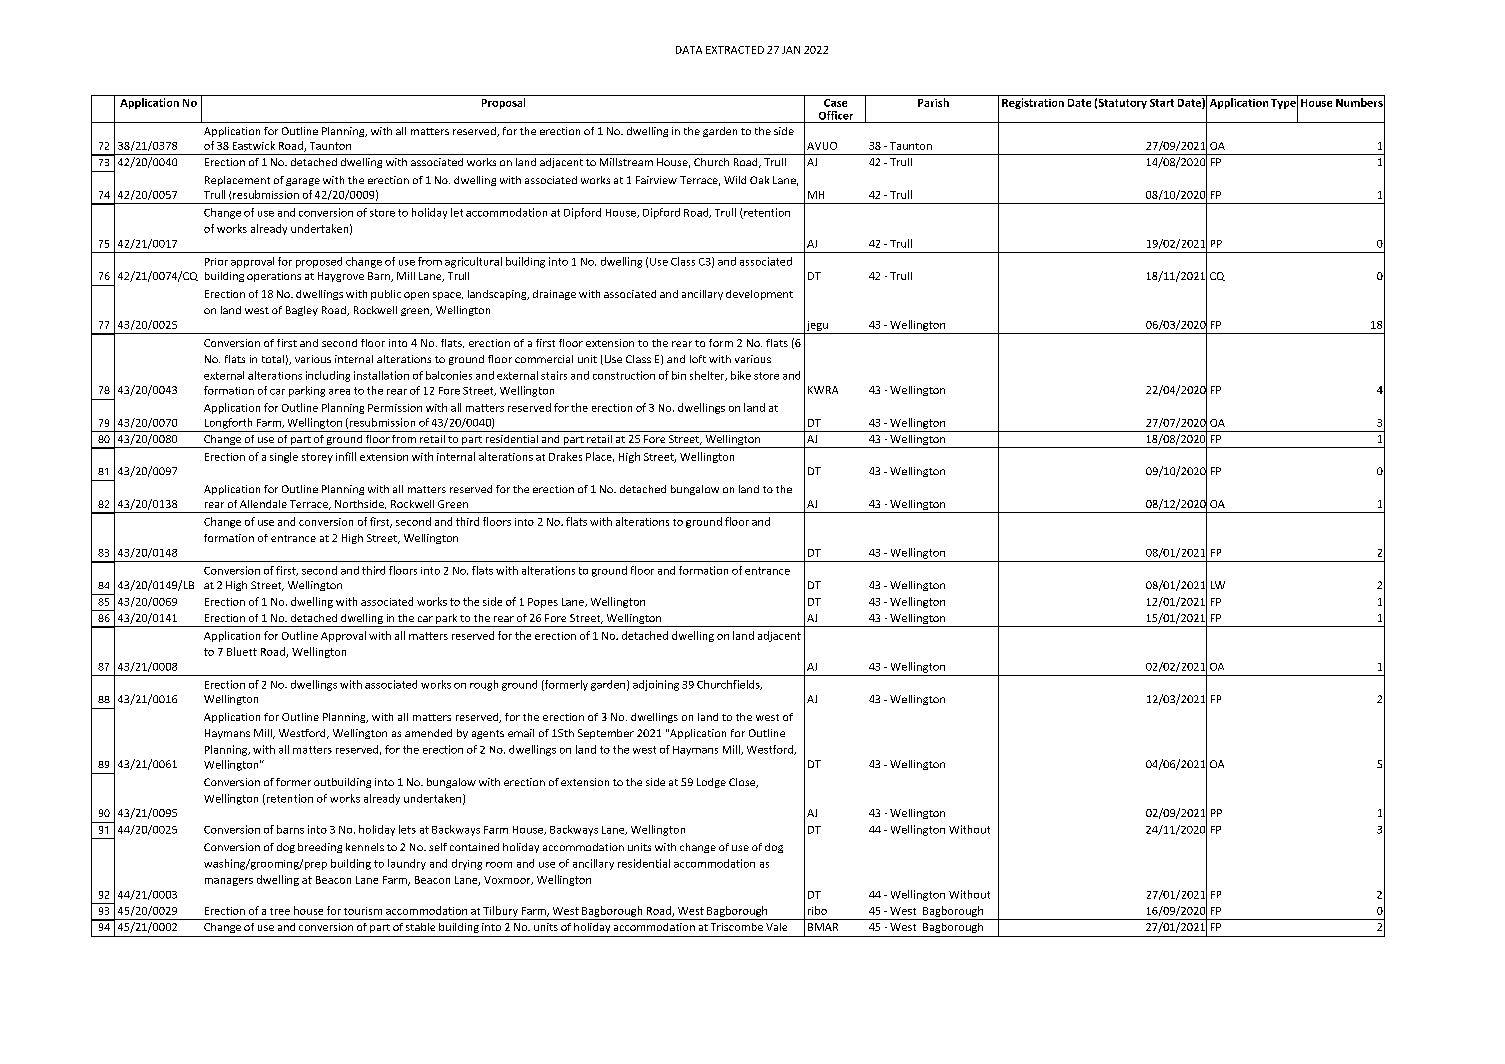 Image resolution: width=1505 pixels, height=1064 pixels. Describe the element at coordinates (428, 733) in the document. I see `amended` at that location.
